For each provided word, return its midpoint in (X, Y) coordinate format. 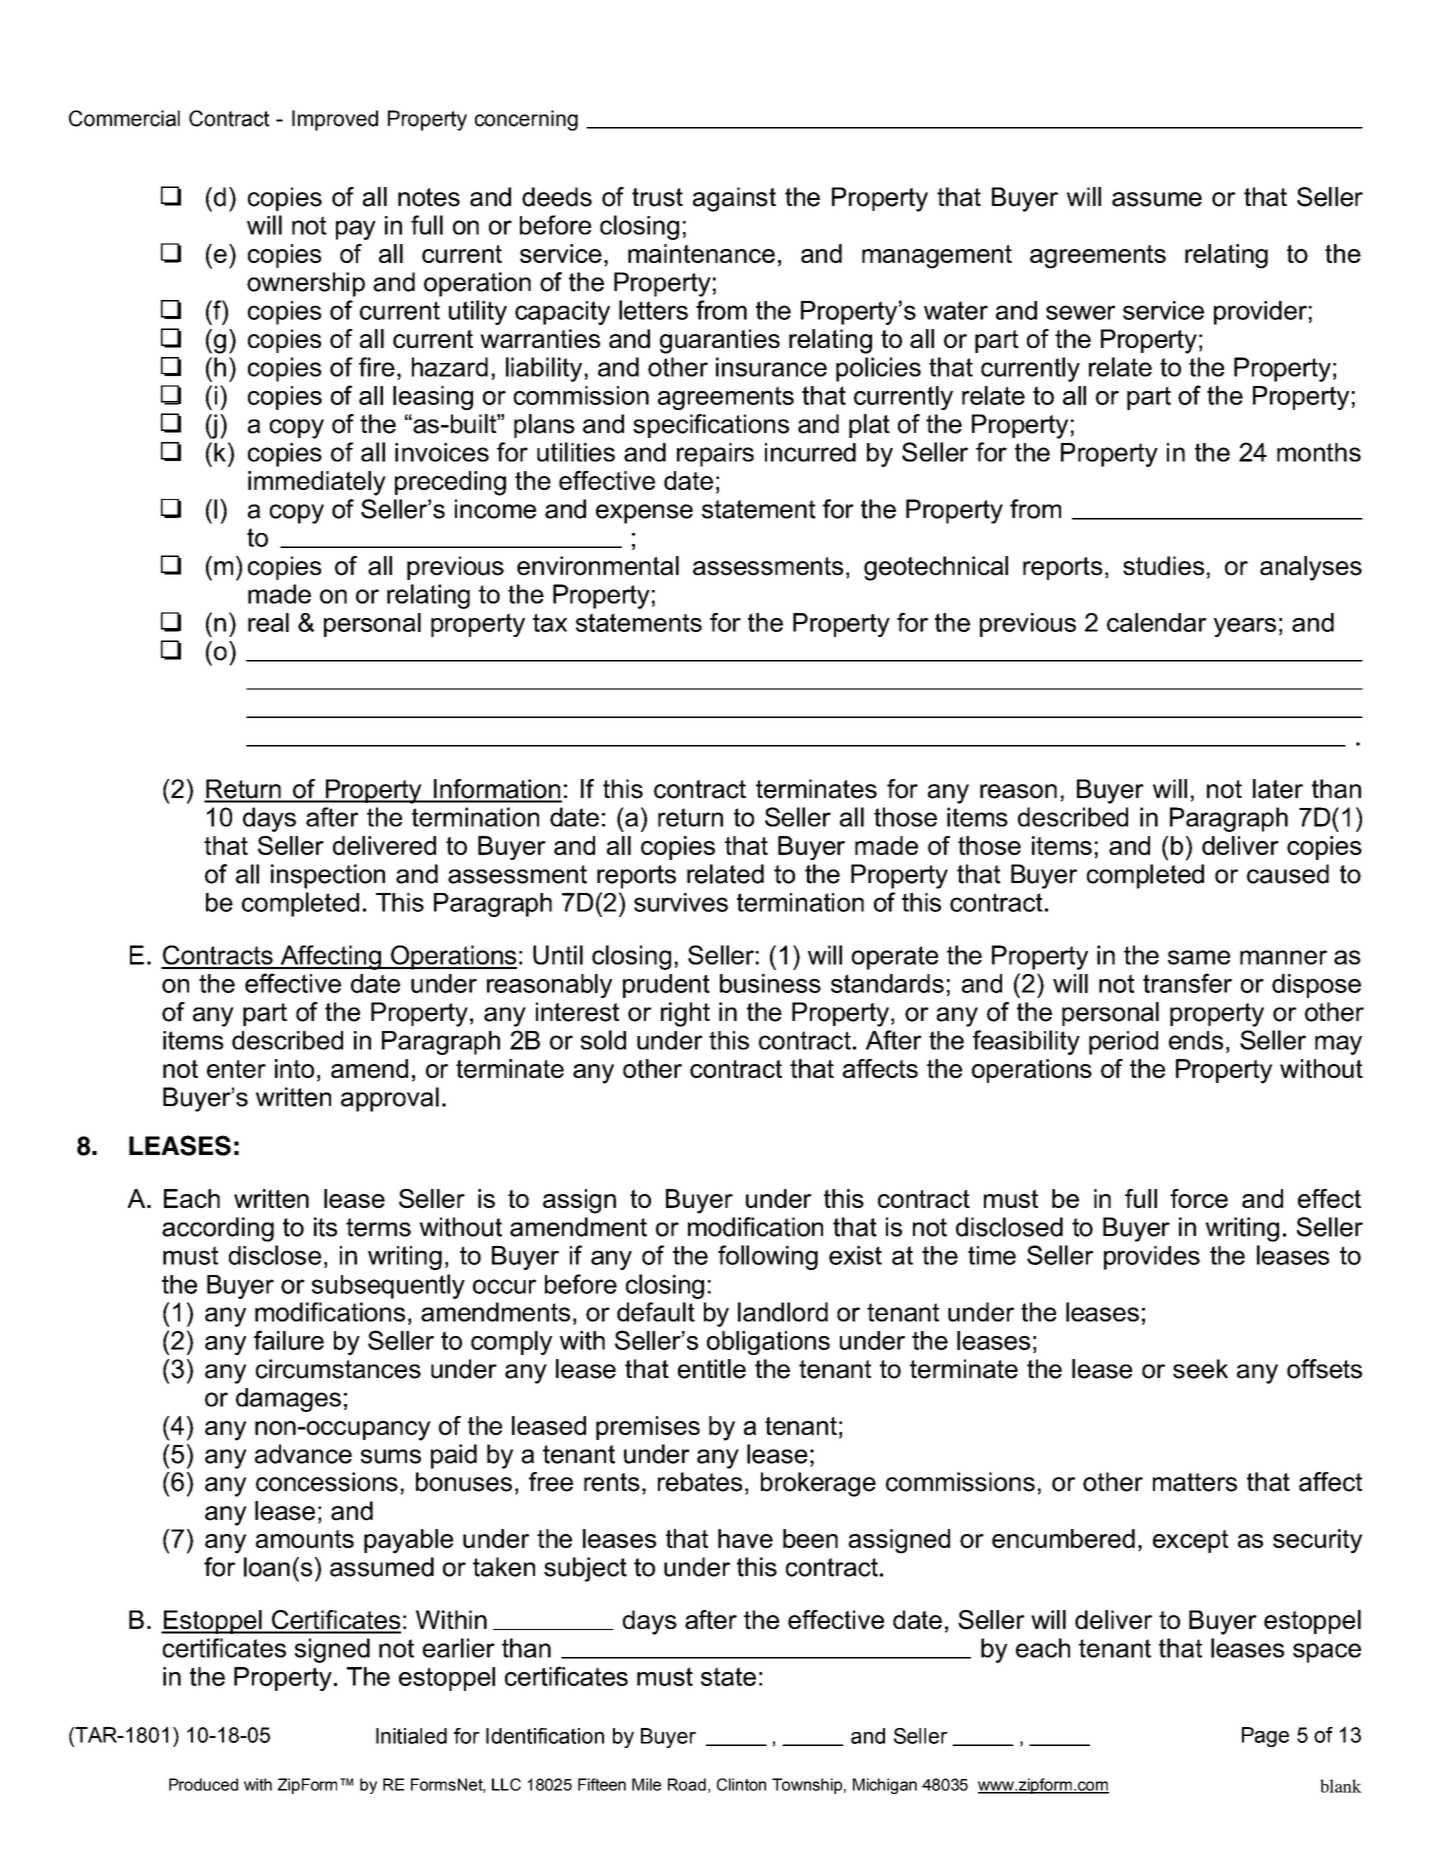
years (1245, 627)
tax (550, 622)
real (268, 622)
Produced (203, 1784)
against (734, 199)
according (218, 1229)
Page (1265, 1737)
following (768, 1257)
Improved (335, 120)
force (1199, 1198)
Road (687, 1784)
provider (1260, 313)
